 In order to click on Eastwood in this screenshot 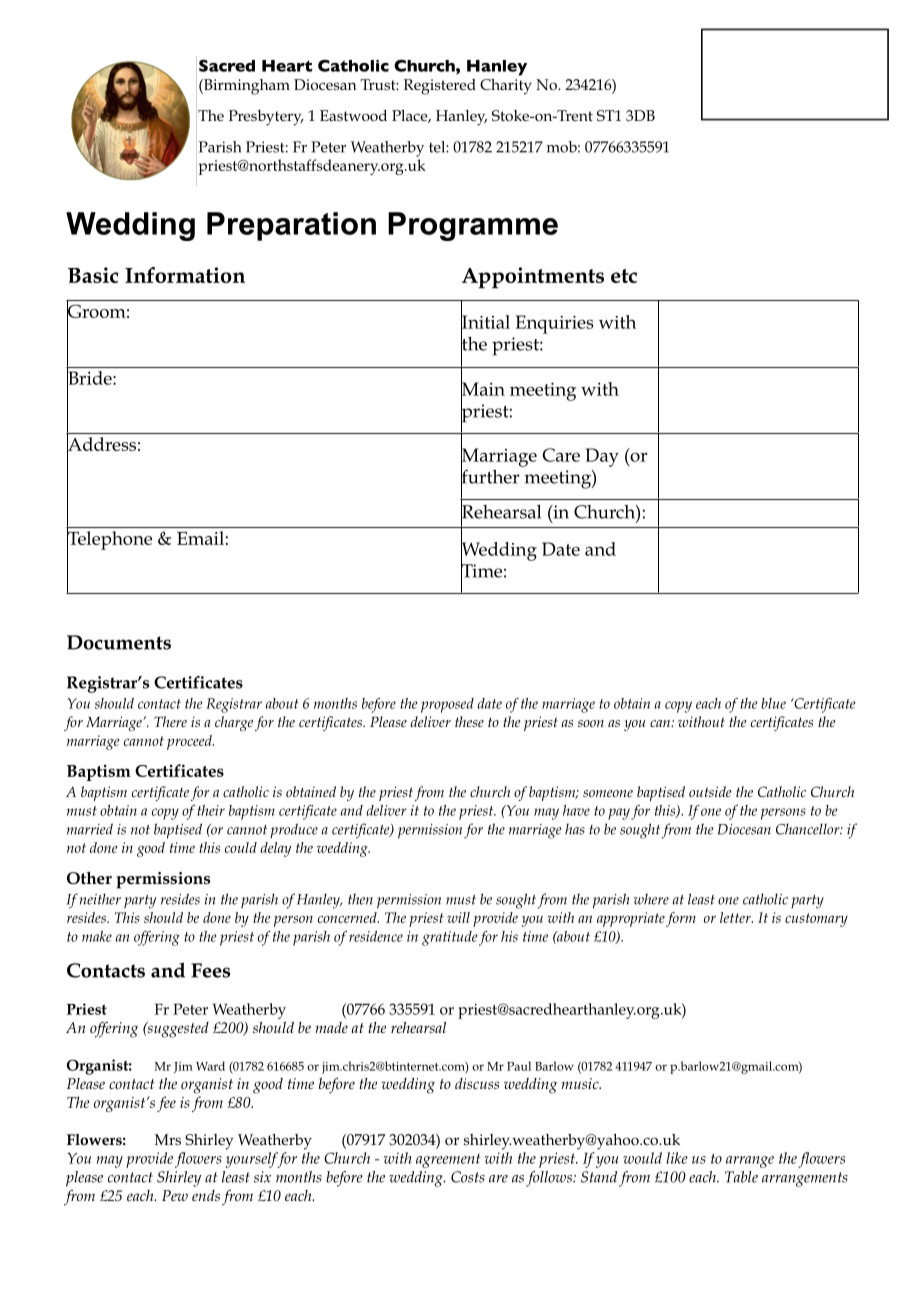, I will do `click(353, 115)`.
